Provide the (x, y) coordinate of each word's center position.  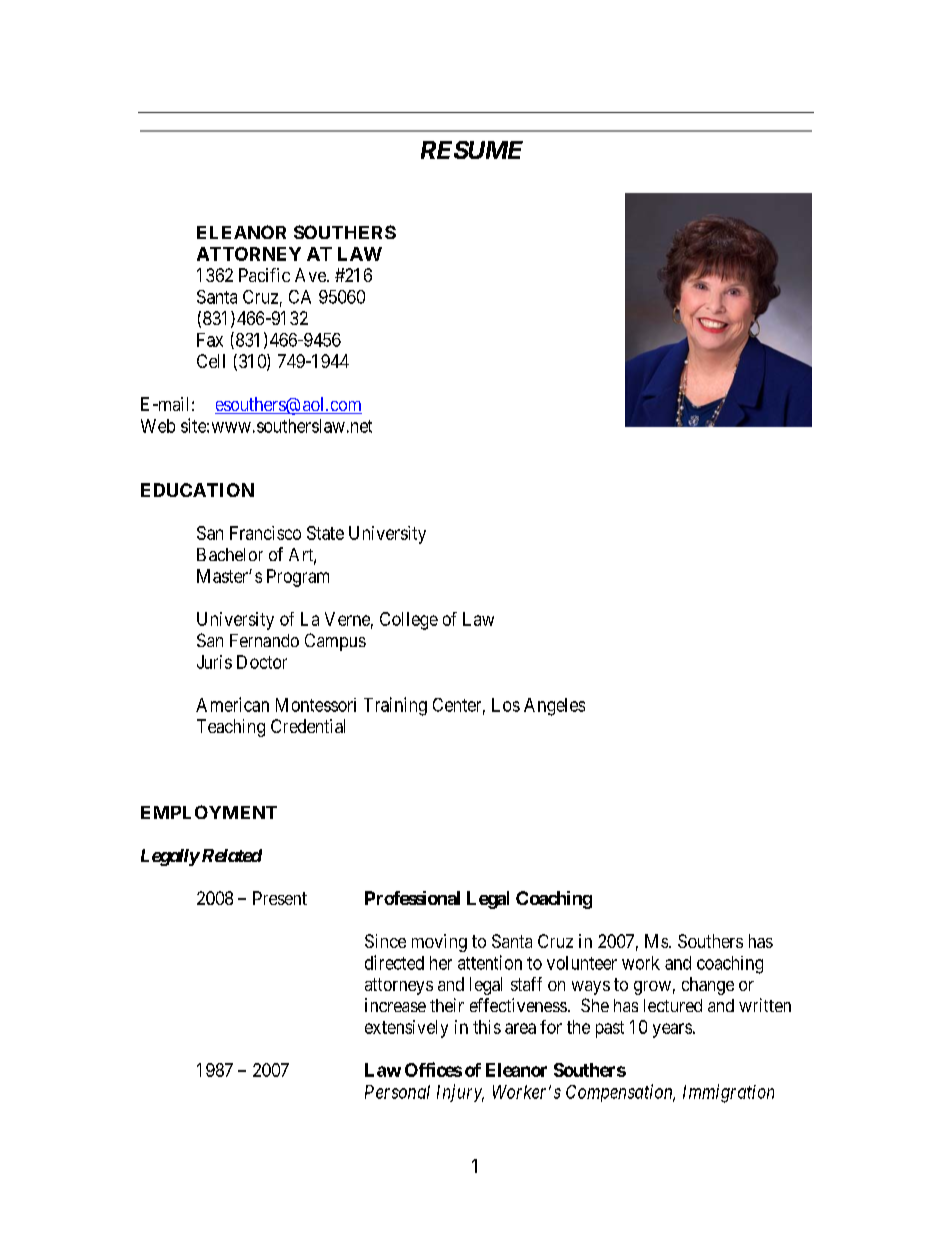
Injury (460, 1093)
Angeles (554, 707)
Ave (311, 275)
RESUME (472, 150)
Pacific (264, 275)
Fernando (264, 640)
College (409, 621)
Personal (397, 1092)
